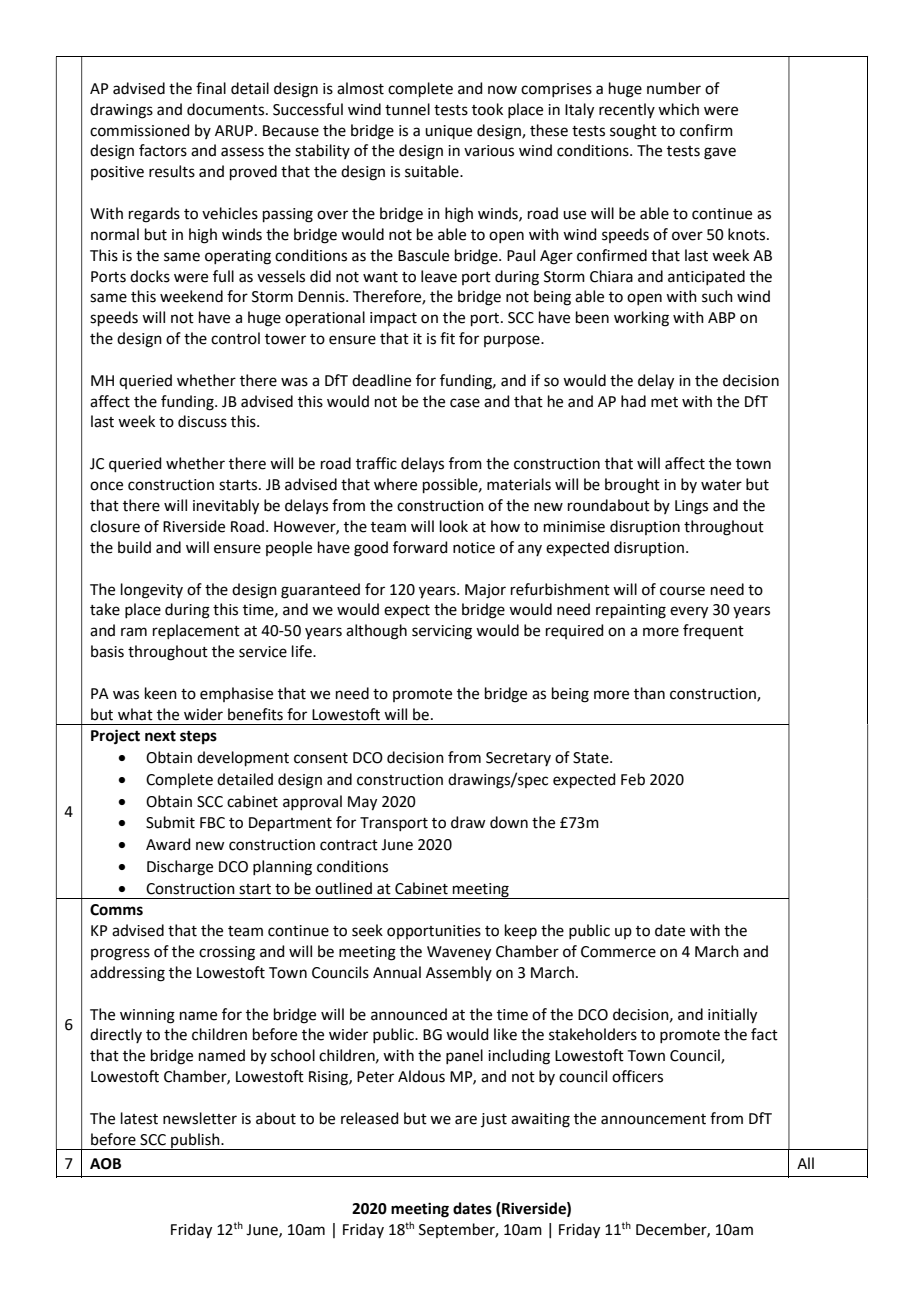 Image resolution: width=924 pixels, height=1308 pixels. I want to click on which, so click(678, 109).
